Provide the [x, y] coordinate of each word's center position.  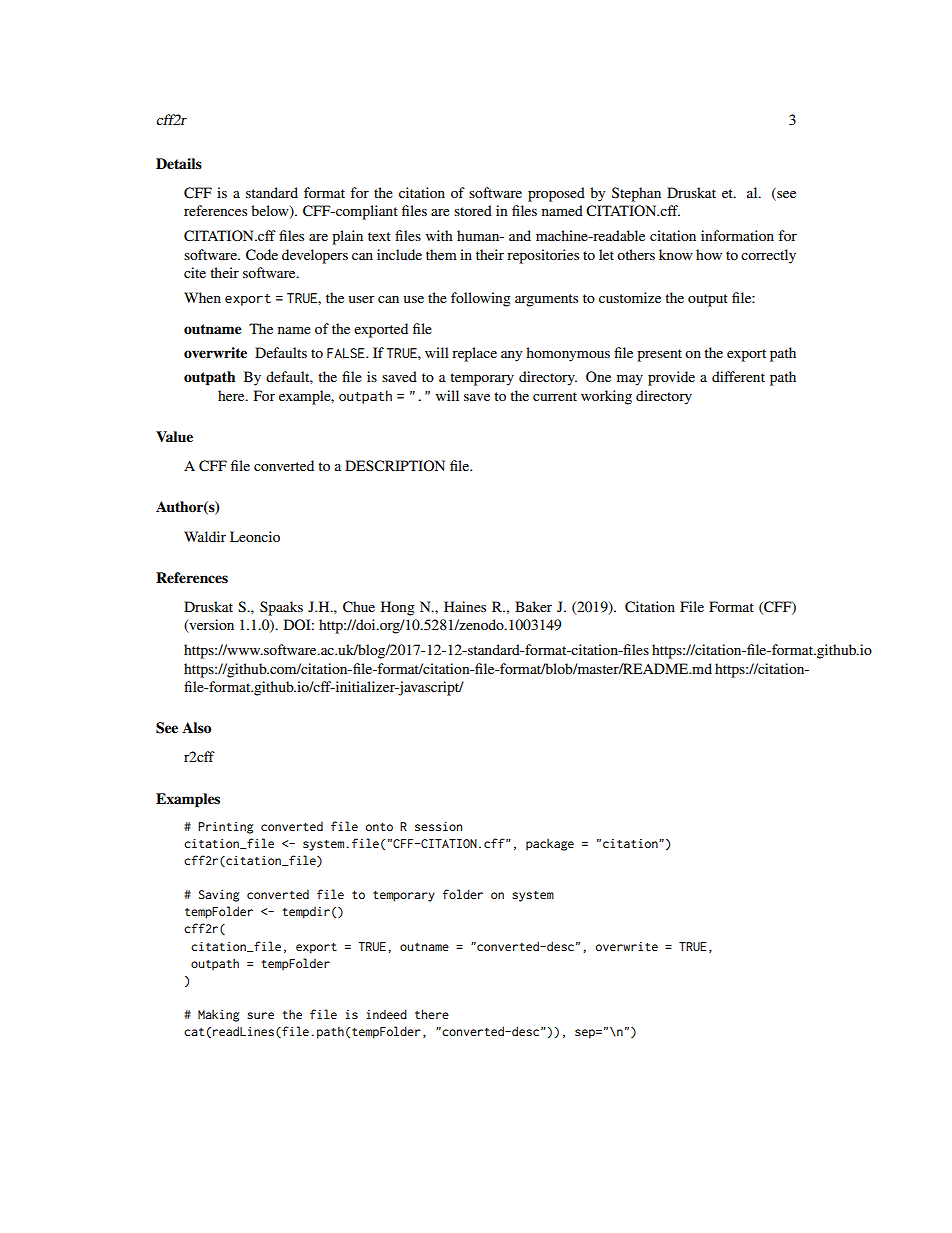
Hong [398, 608]
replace [474, 354]
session [438, 826]
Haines [465, 606]
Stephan [636, 194]
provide [671, 378]
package [550, 844]
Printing [225, 828]
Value [174, 436]
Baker [533, 606]
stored [473, 210]
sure [260, 1015]
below [271, 212]
